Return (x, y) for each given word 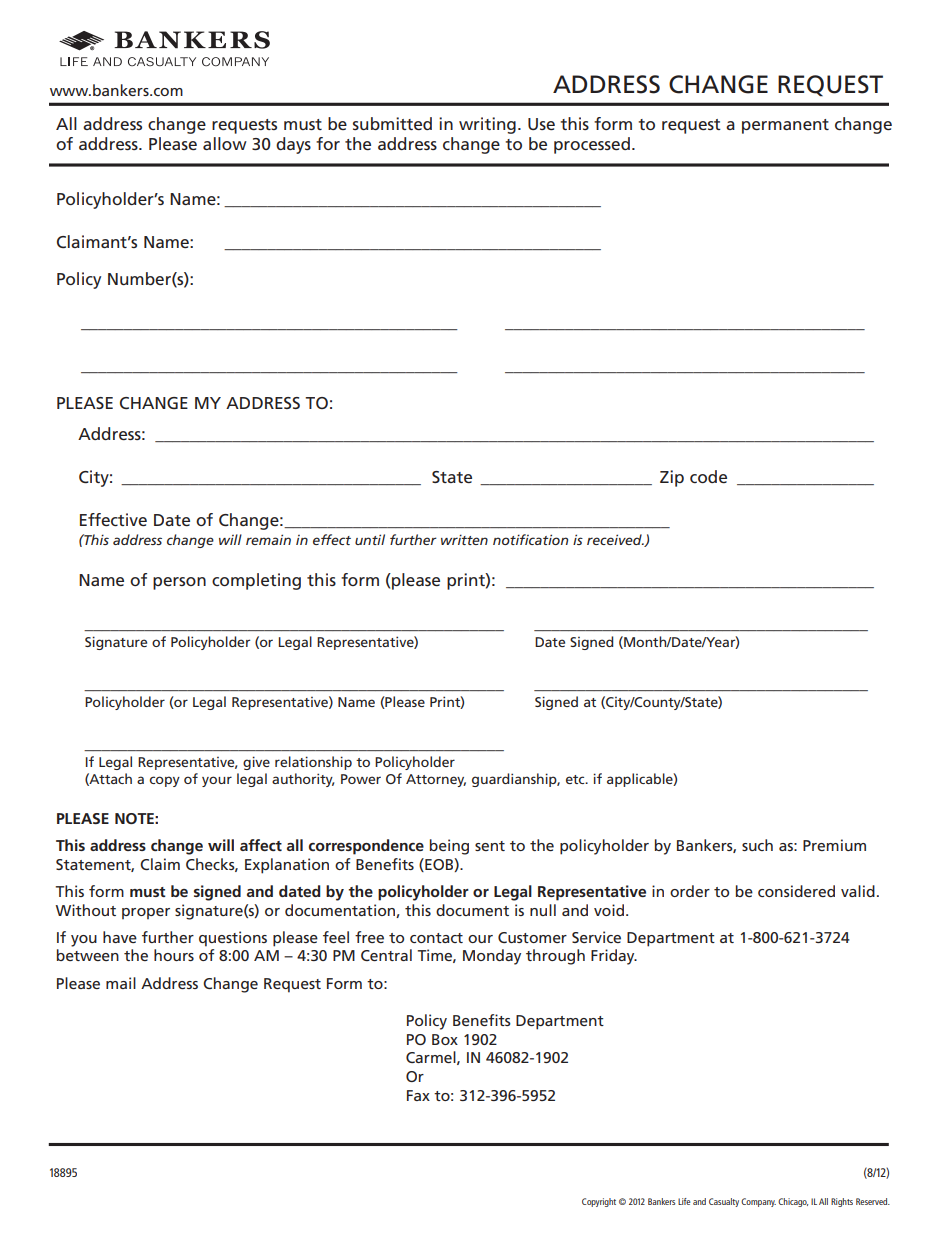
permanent (785, 126)
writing (487, 125)
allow (225, 143)
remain (268, 539)
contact (436, 938)
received (615, 539)
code (708, 476)
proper (146, 914)
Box (445, 1039)
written (464, 539)
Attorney (436, 780)
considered (796, 891)
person (179, 583)
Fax (418, 1095)
